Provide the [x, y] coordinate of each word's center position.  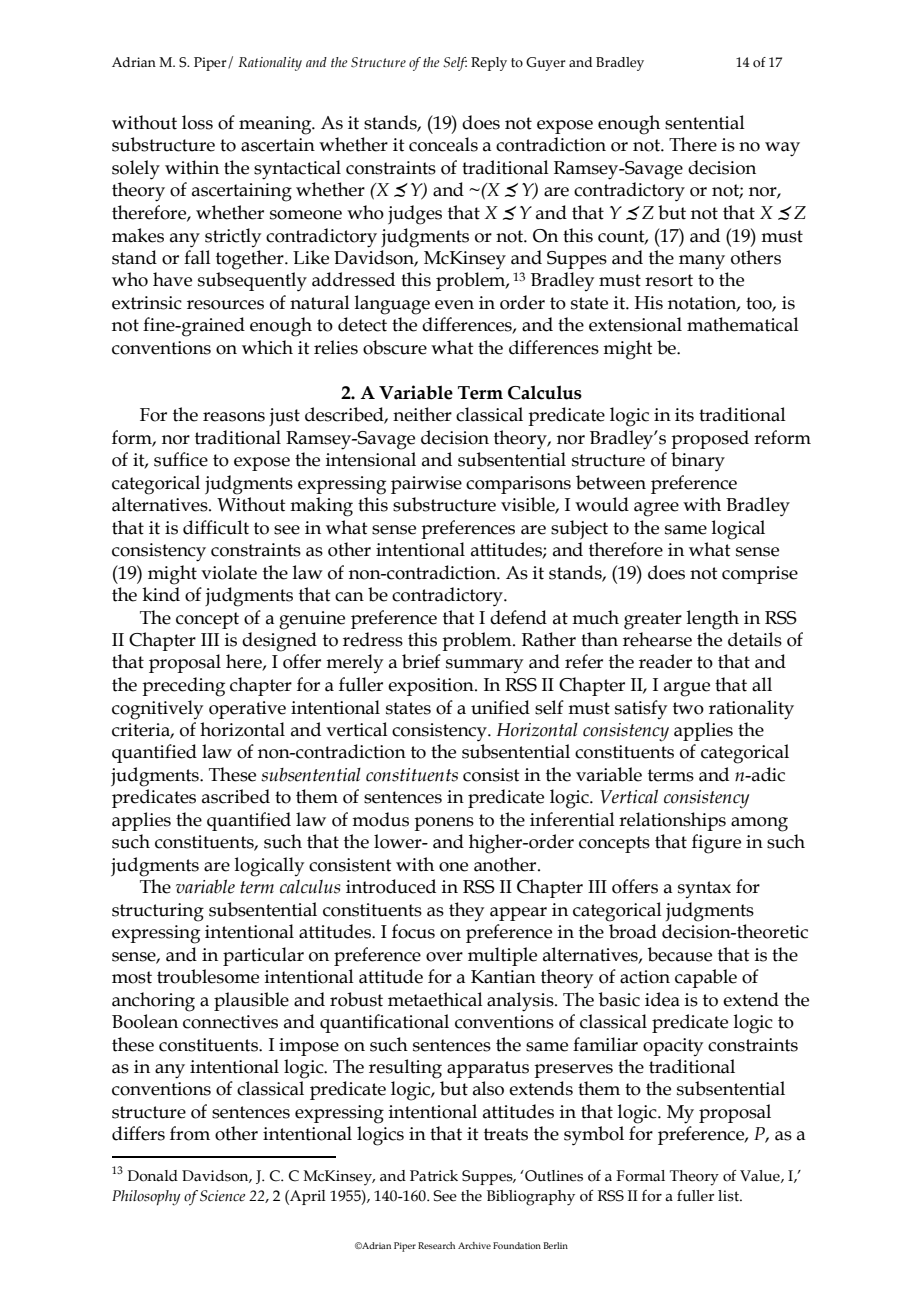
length [713, 620]
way [782, 149]
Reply [489, 64]
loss [197, 122]
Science [222, 1196]
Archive [474, 1245]
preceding [183, 687]
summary [484, 666]
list [730, 1196]
